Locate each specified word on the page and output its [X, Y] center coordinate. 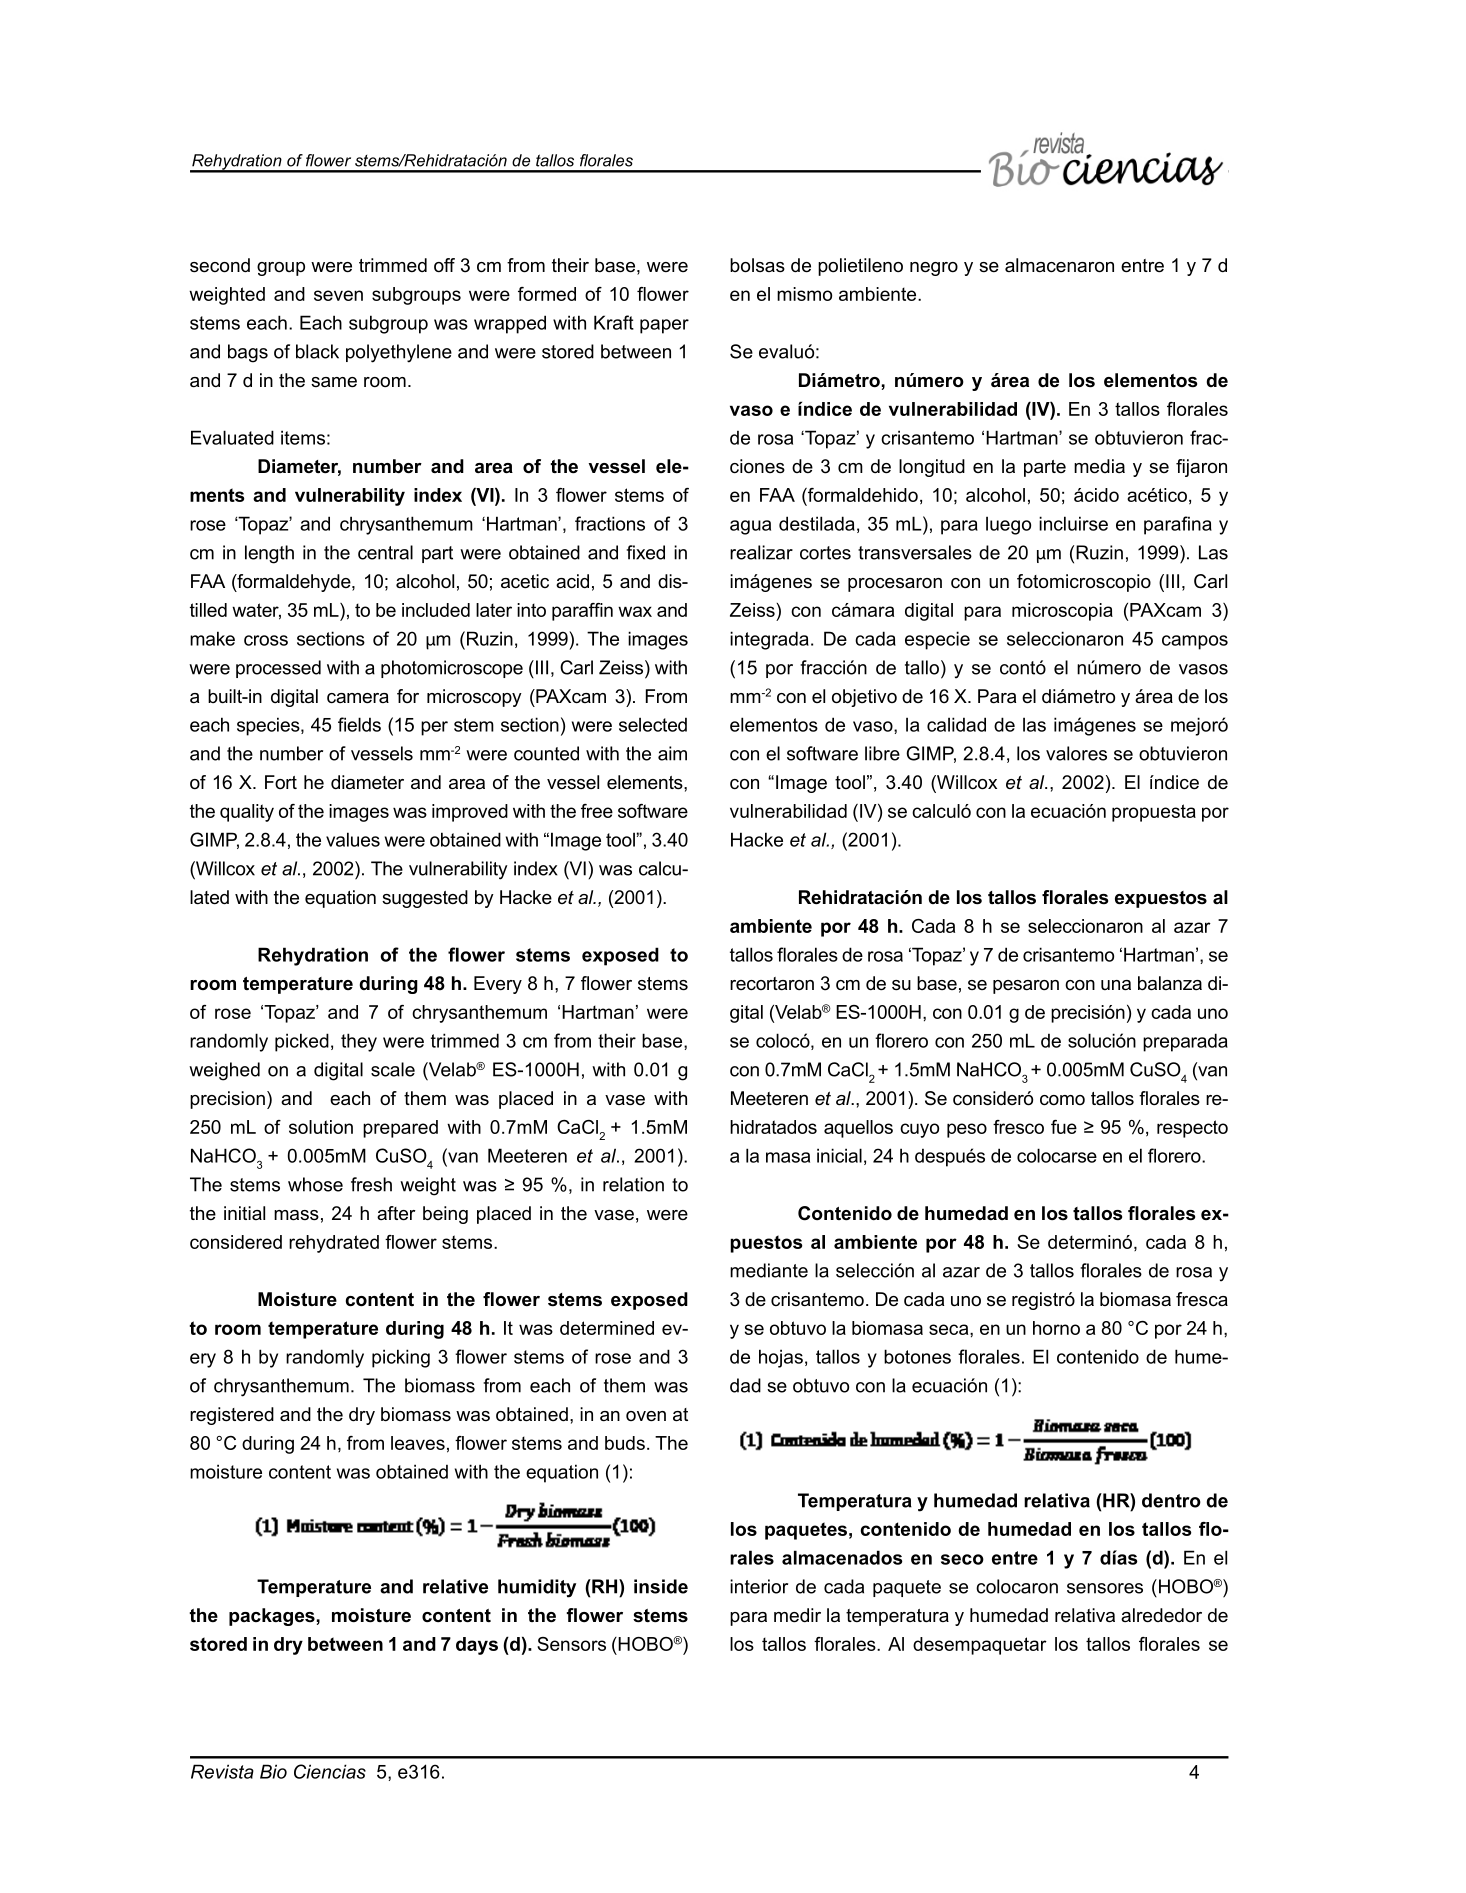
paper [664, 326]
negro [934, 269]
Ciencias [330, 1771]
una [1116, 985]
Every [498, 985]
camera [358, 698]
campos [1195, 642]
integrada [769, 640]
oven [646, 1416]
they [359, 1042]
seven [338, 295]
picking [401, 1358]
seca [950, 1329]
